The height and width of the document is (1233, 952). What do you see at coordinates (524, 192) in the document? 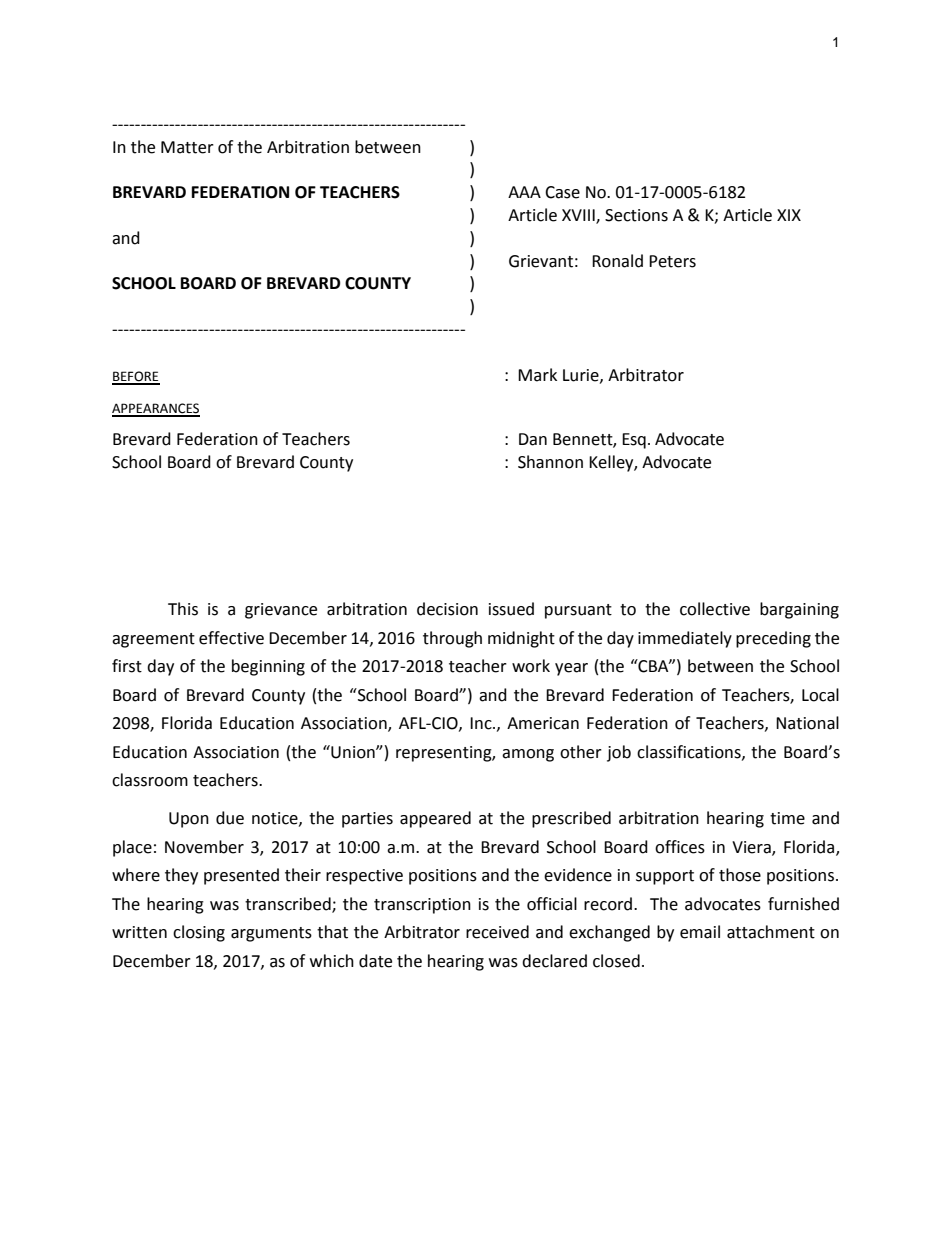
I see `AAA` at bounding box center [524, 192].
